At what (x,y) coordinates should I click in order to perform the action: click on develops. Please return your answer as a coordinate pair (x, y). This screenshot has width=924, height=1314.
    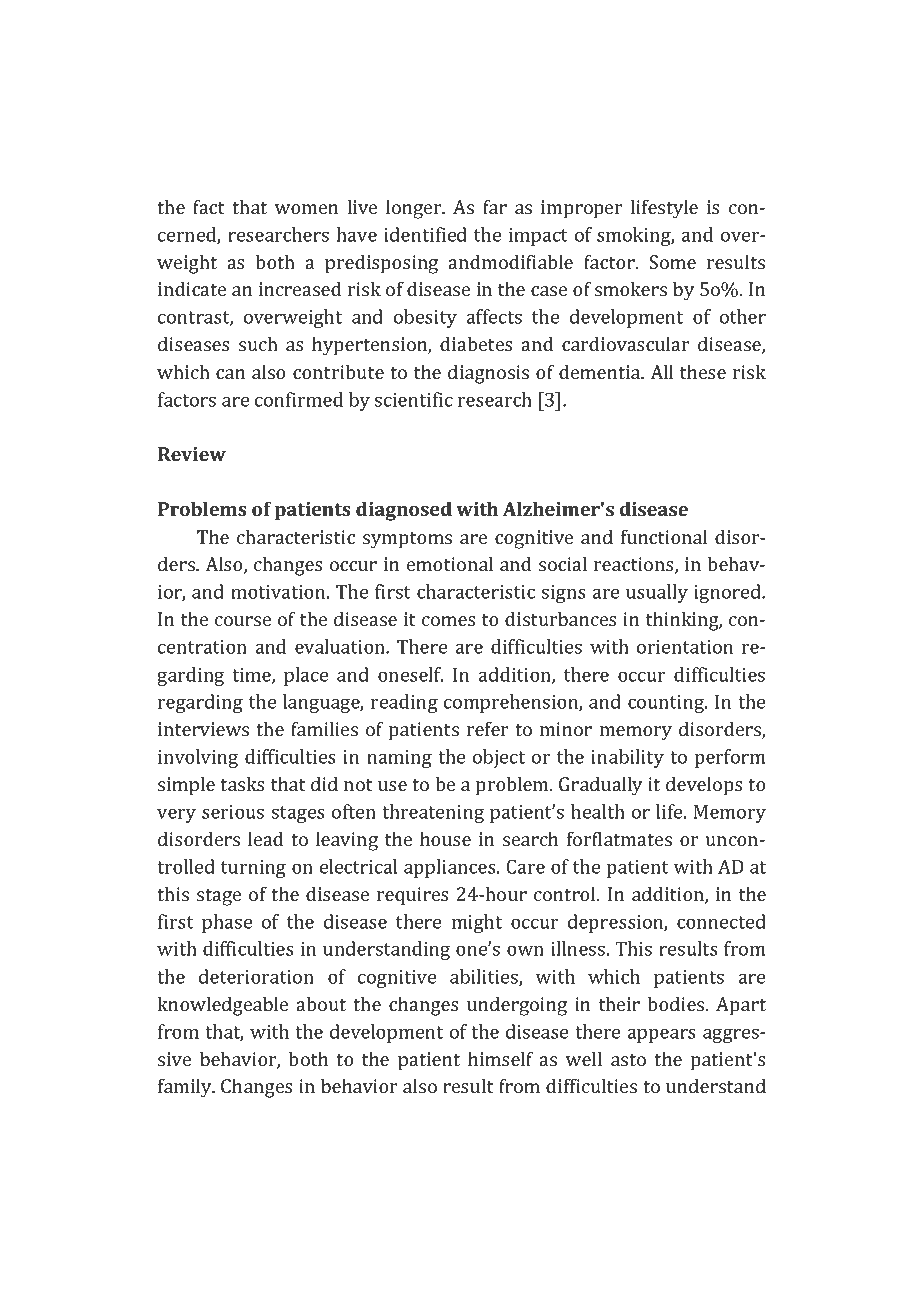
    Looking at the image, I should click on (704, 786).
